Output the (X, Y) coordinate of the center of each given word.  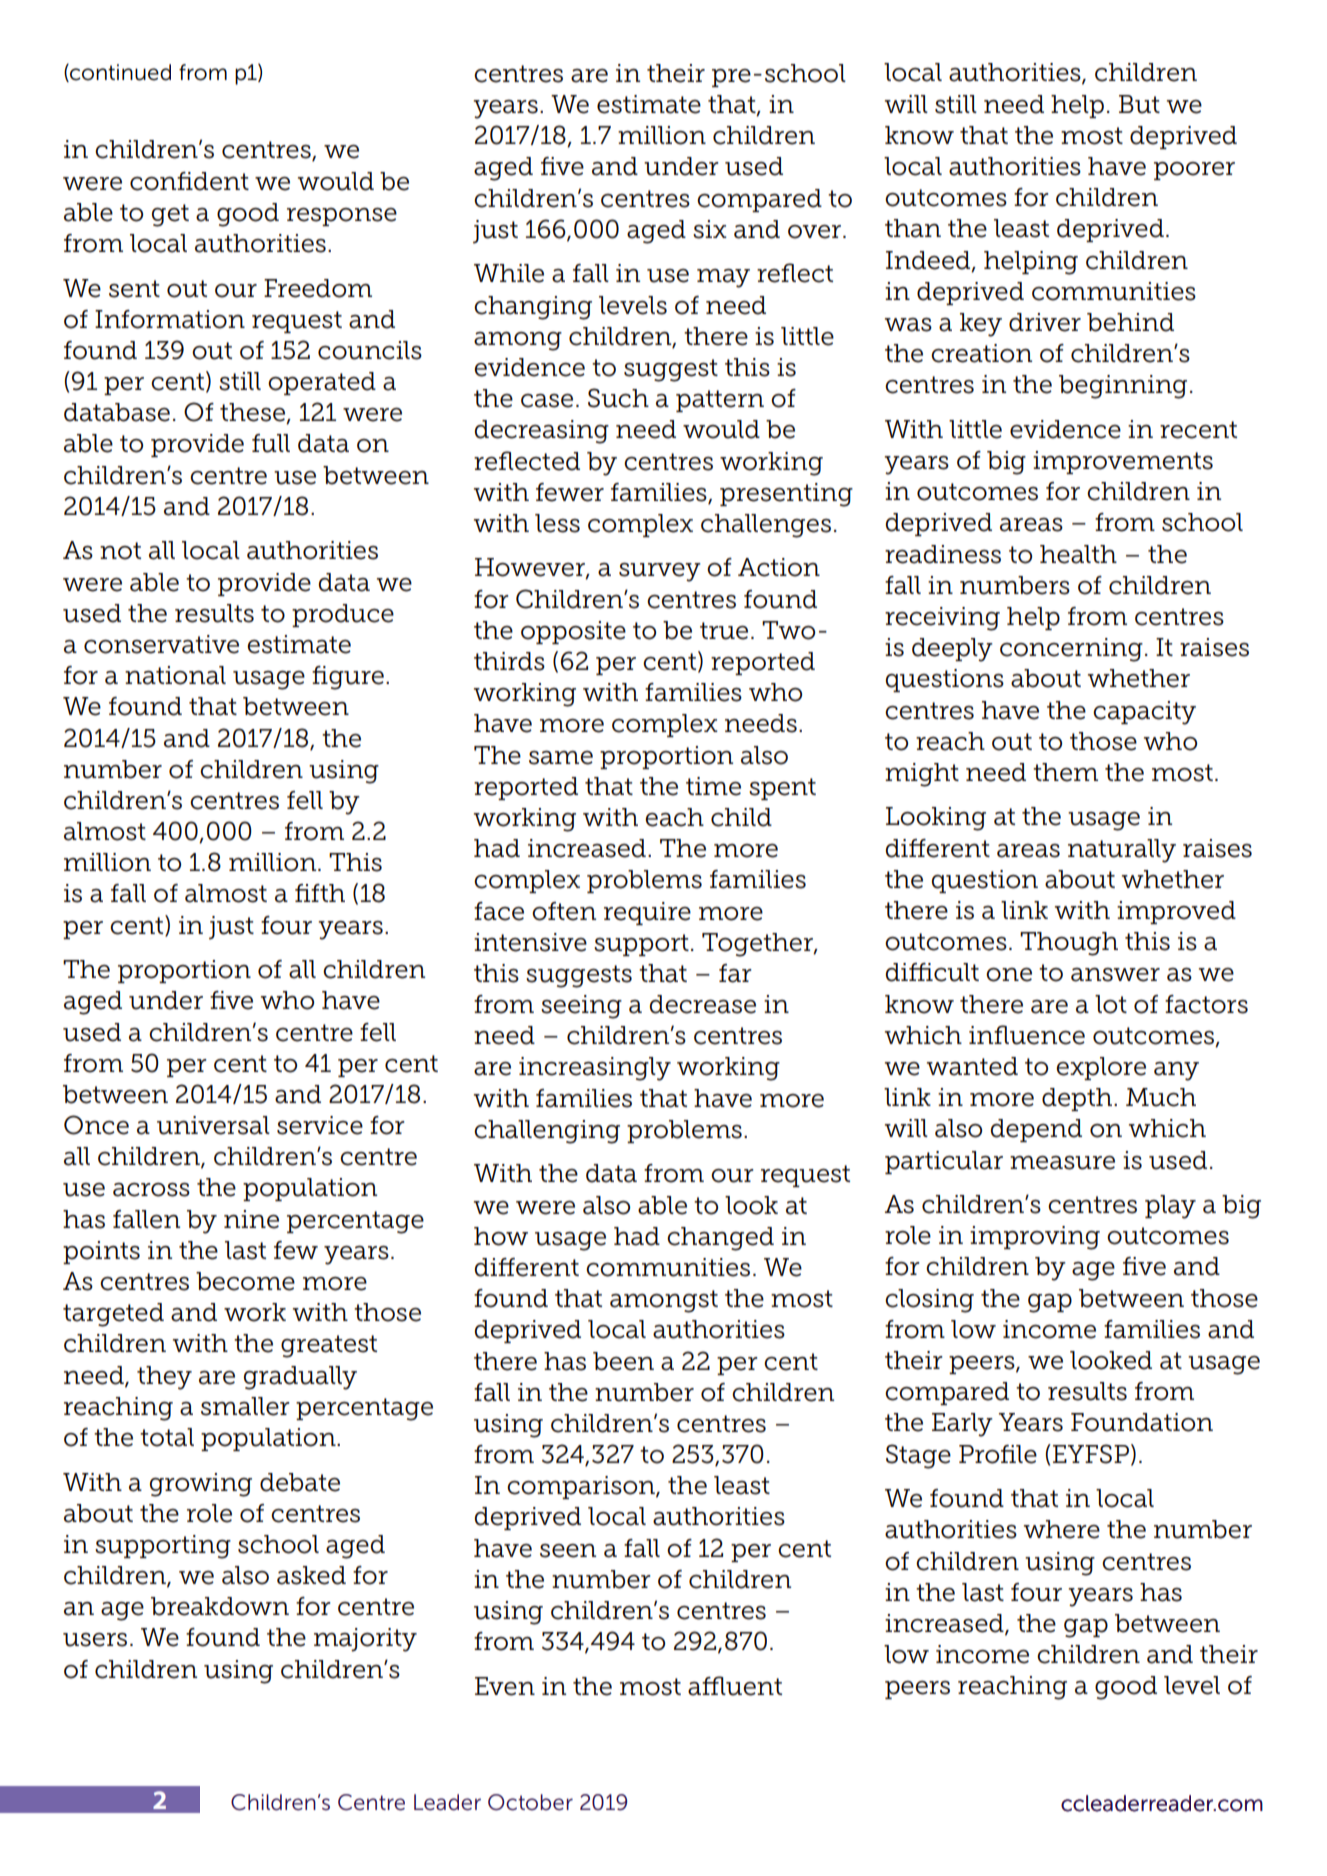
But (1139, 104)
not (120, 551)
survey (660, 572)
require (647, 913)
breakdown (220, 1606)
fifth (320, 893)
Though (1069, 944)
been (623, 1361)
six (710, 229)
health (1078, 554)
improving (1035, 1238)
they (164, 1378)
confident (189, 181)
